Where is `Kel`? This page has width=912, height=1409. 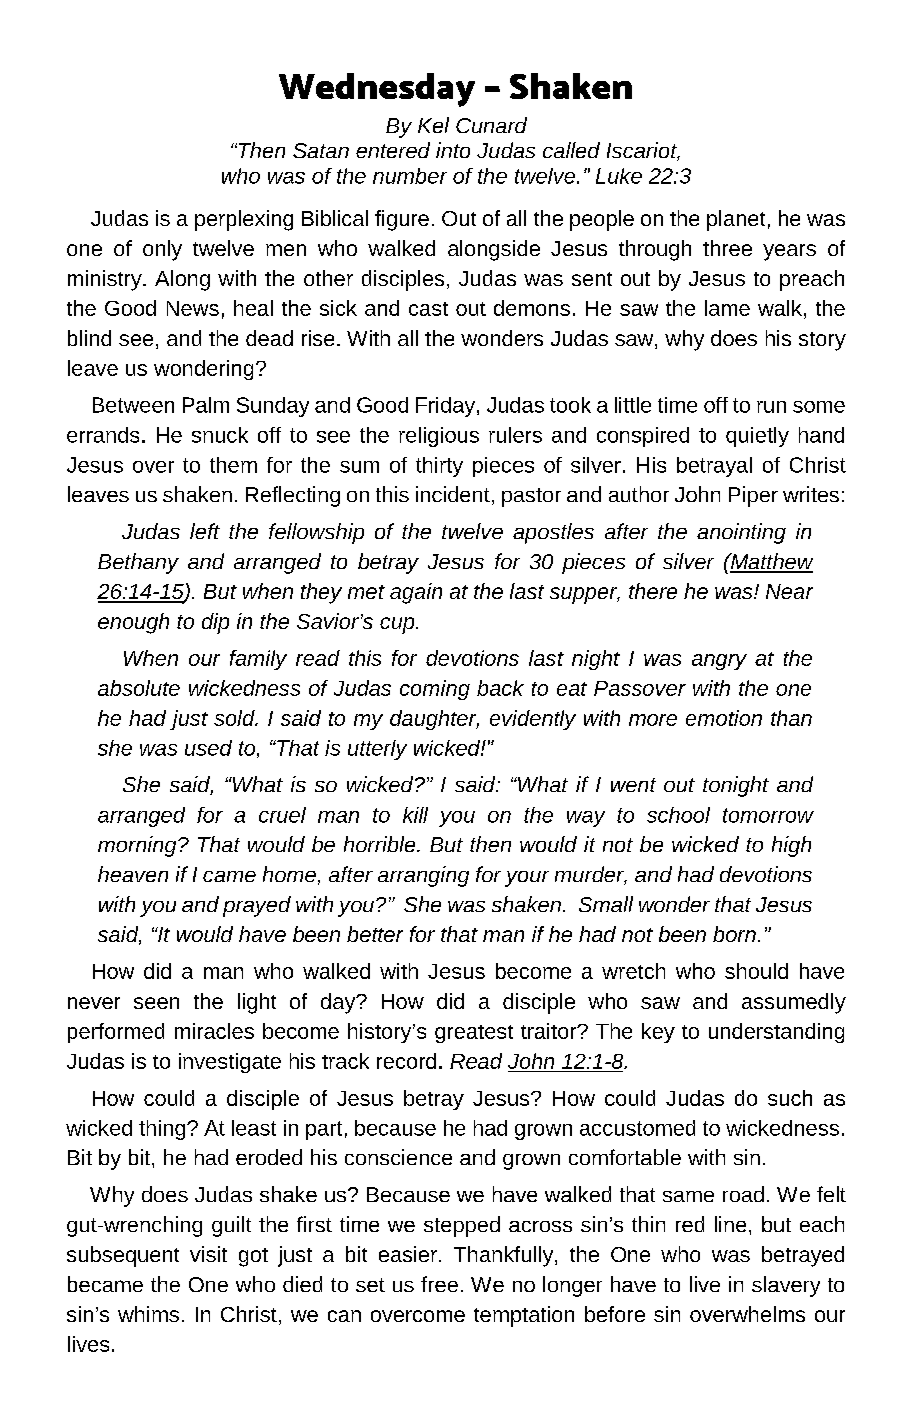
Kel is located at coordinates (433, 125).
